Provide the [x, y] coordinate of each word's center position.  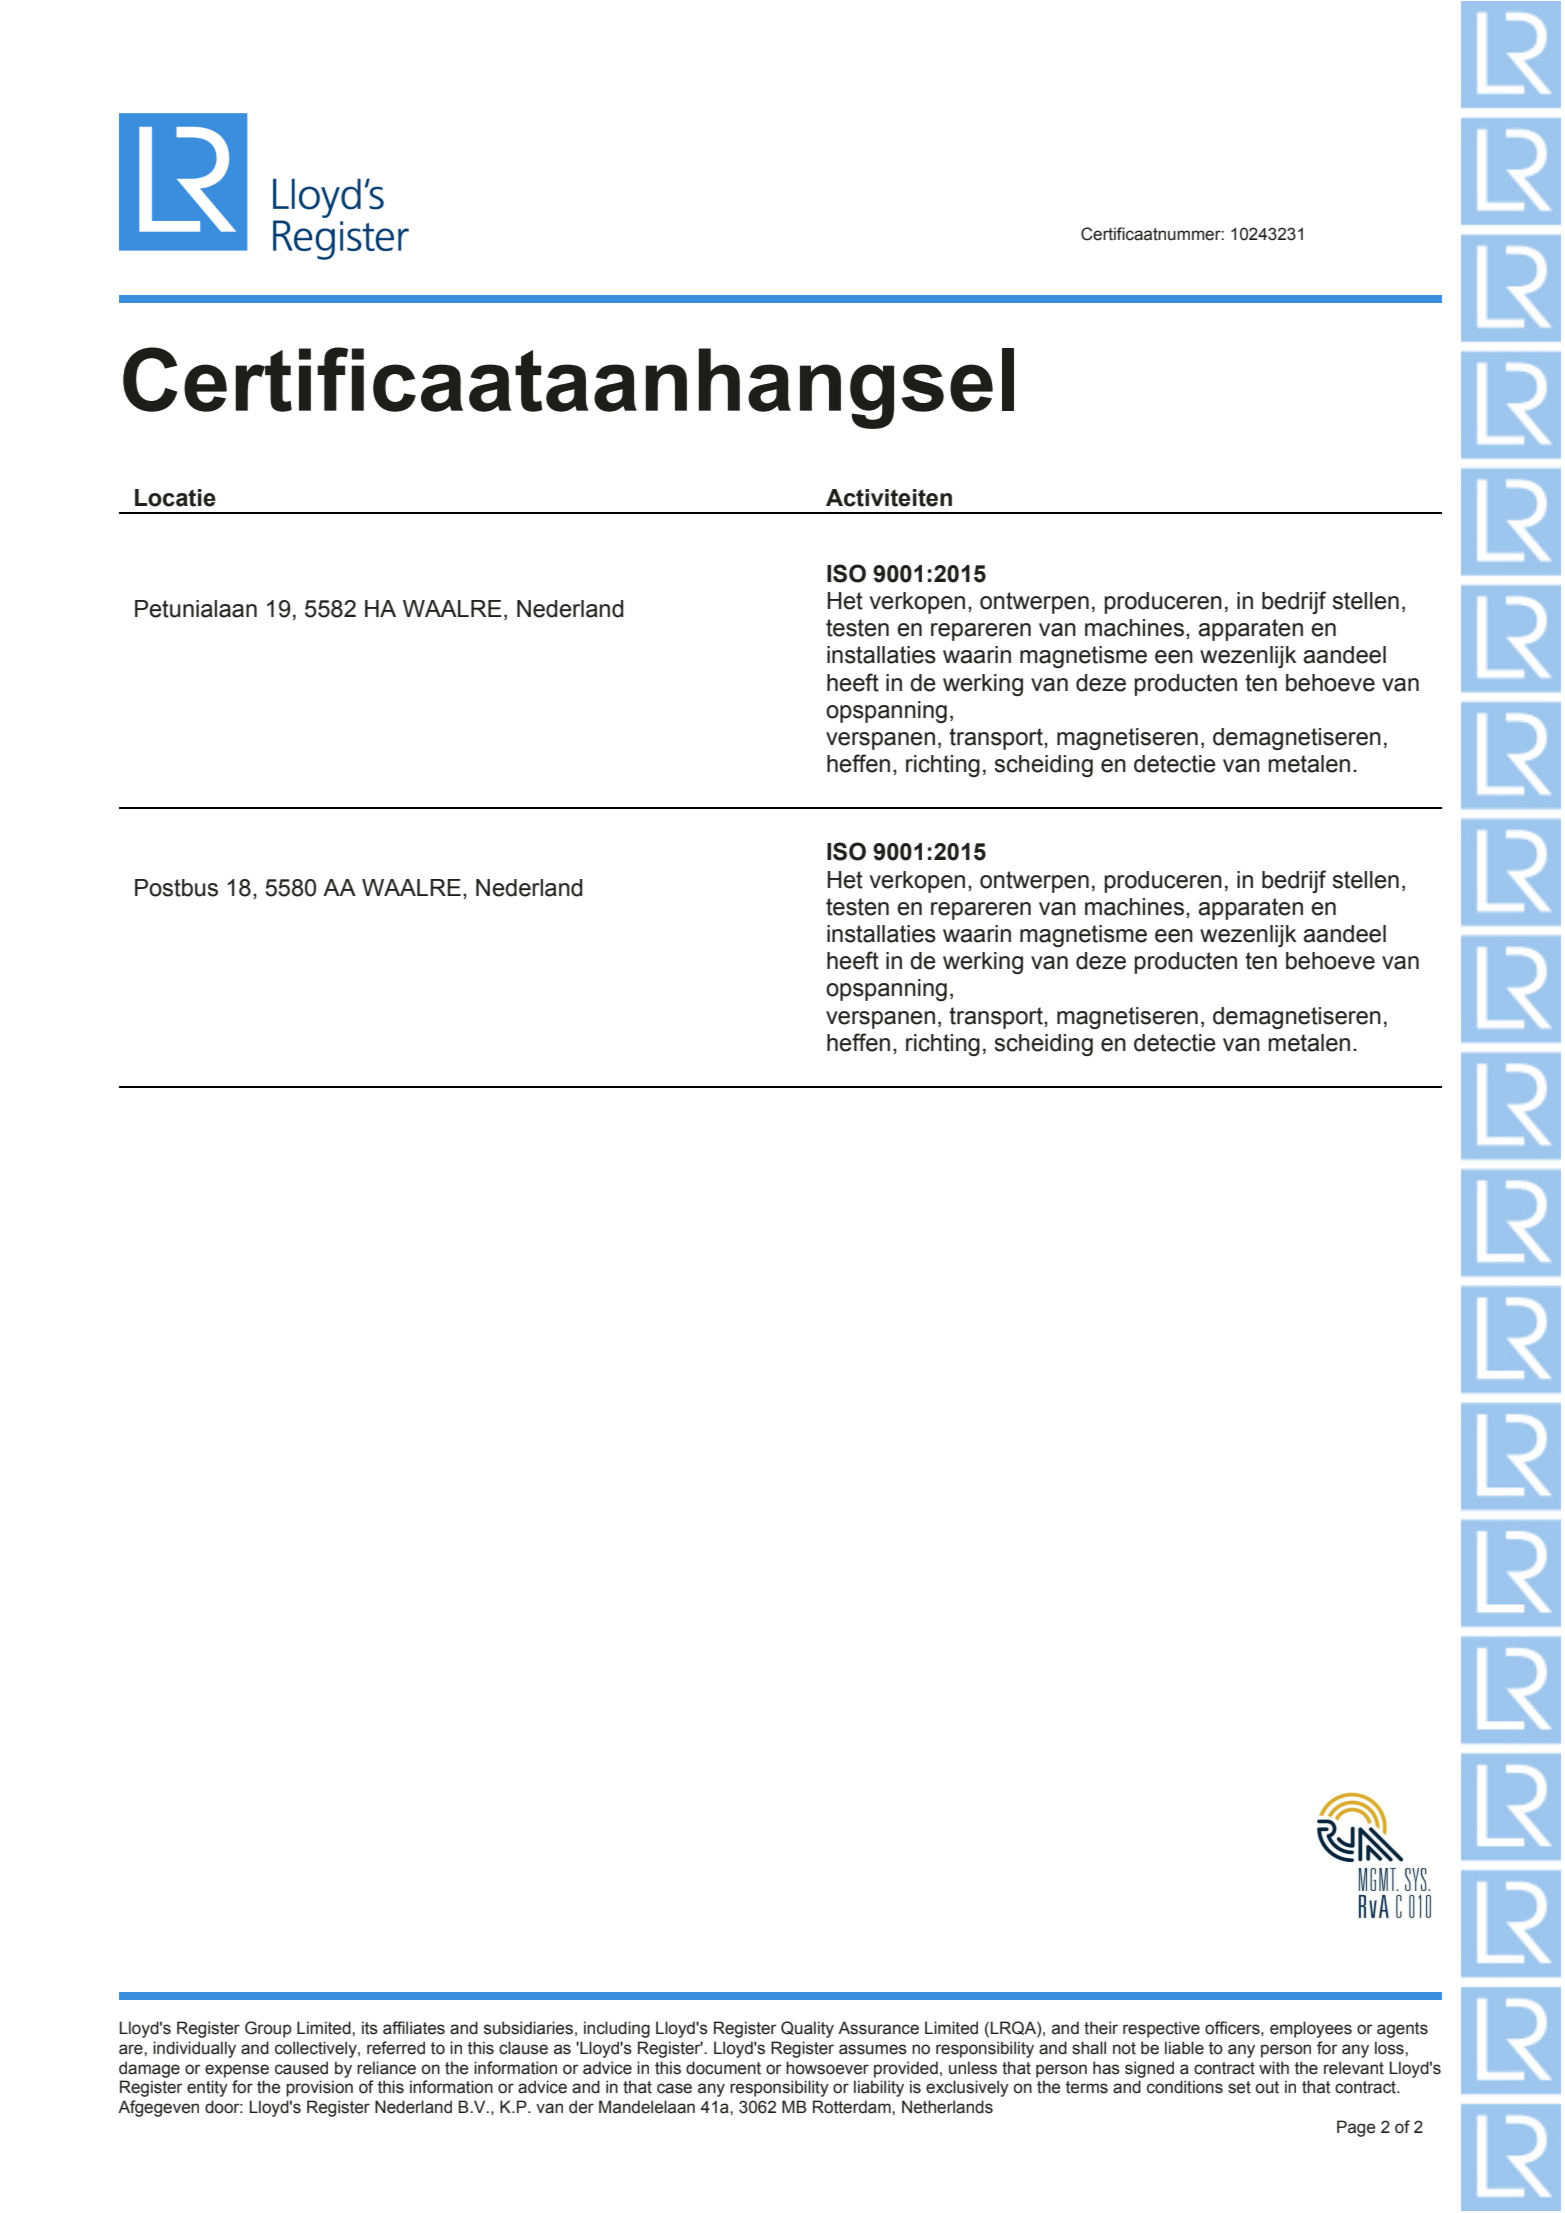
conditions [1185, 2087]
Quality [807, 2029]
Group [268, 2029]
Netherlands [947, 2107]
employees [1311, 2029]
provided [906, 2069]
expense [237, 2071]
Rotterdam [853, 2107]
